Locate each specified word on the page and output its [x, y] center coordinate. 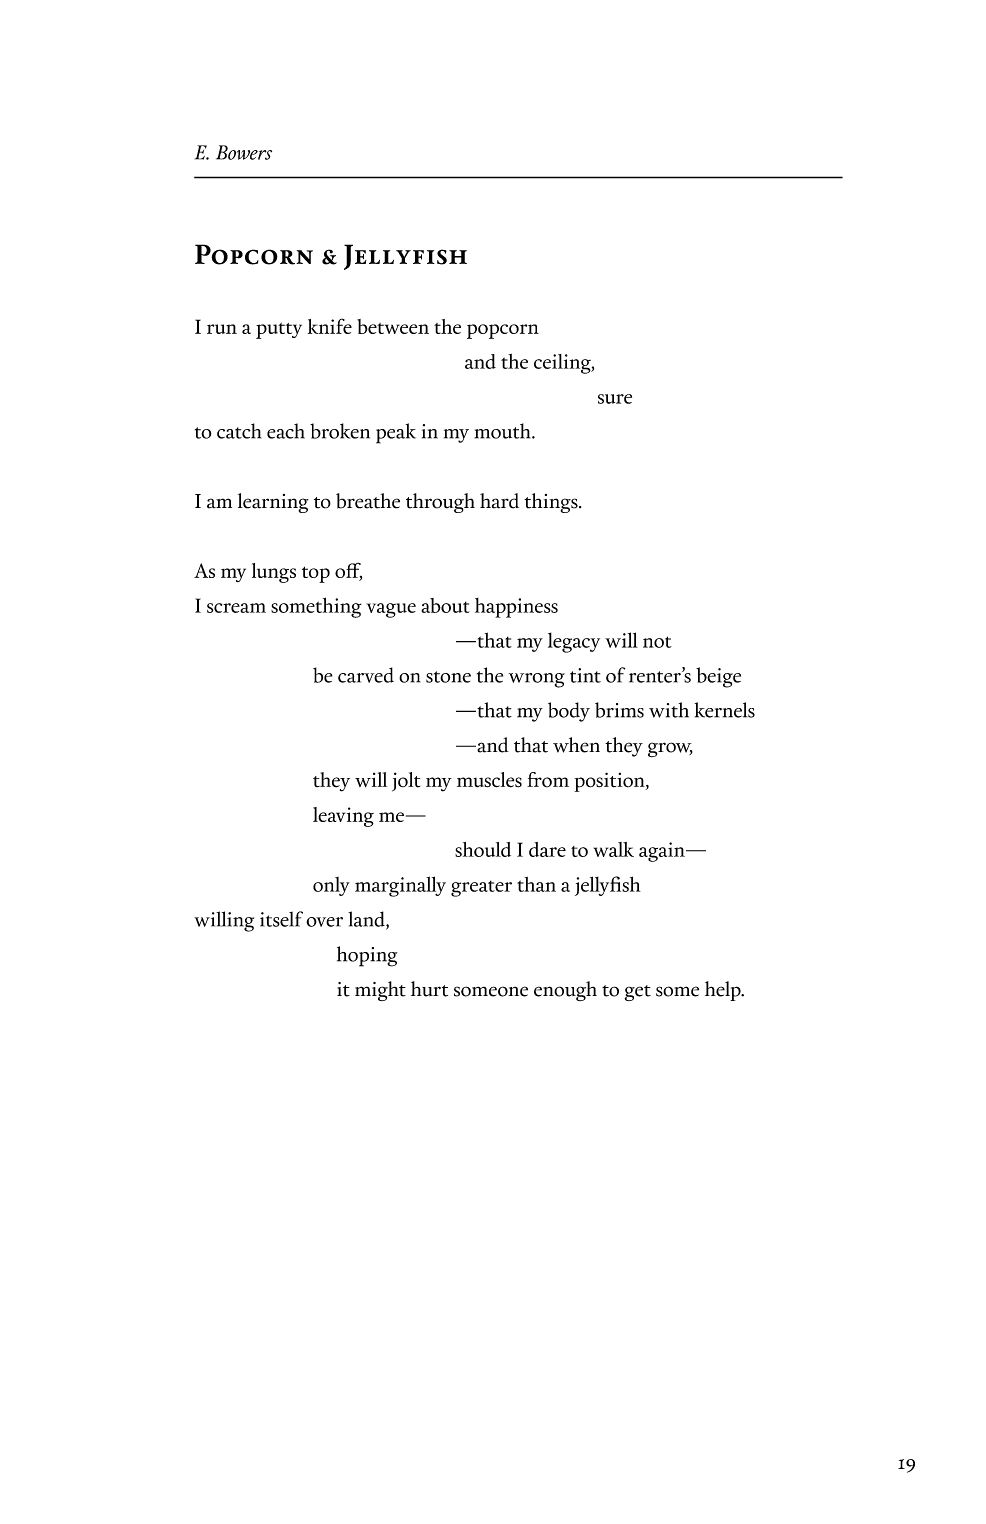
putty [279, 331]
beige [718, 677]
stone [448, 677]
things [552, 503]
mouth [504, 431]
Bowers [244, 152]
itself [281, 919]
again [663, 852]
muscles [489, 780]
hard [499, 501]
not [657, 642]
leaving [343, 817]
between [393, 326]
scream [236, 608]
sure [615, 399]
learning [273, 503]
